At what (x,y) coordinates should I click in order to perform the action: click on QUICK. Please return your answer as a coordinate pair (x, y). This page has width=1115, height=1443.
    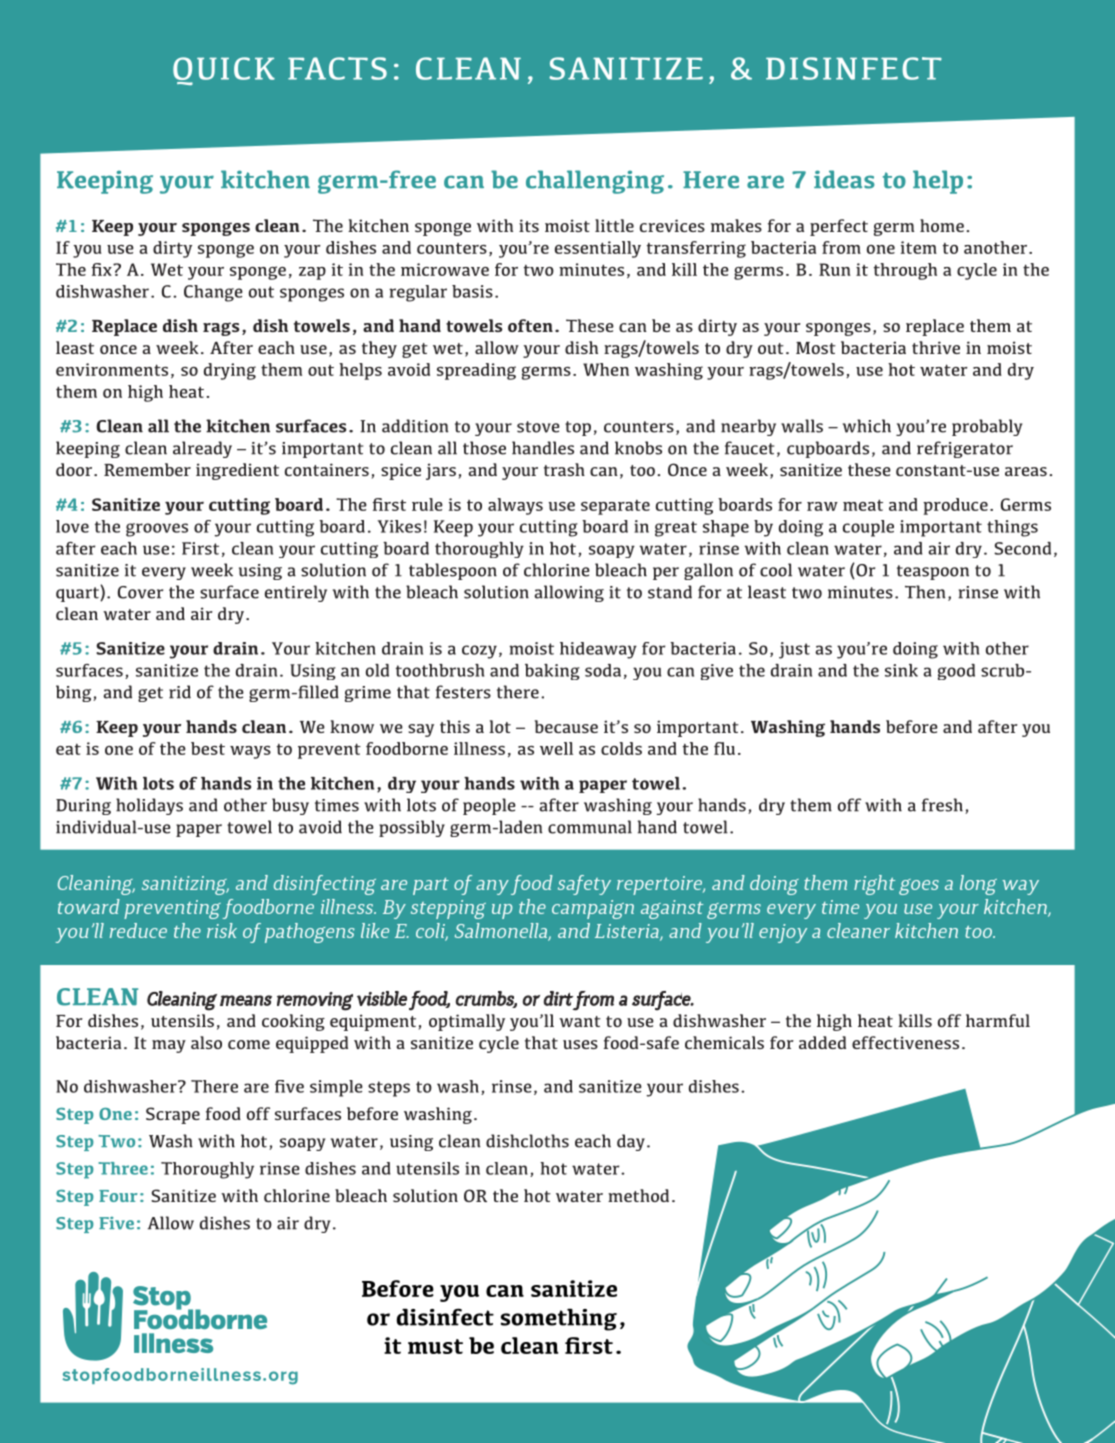
    Looking at the image, I should click on (224, 71).
